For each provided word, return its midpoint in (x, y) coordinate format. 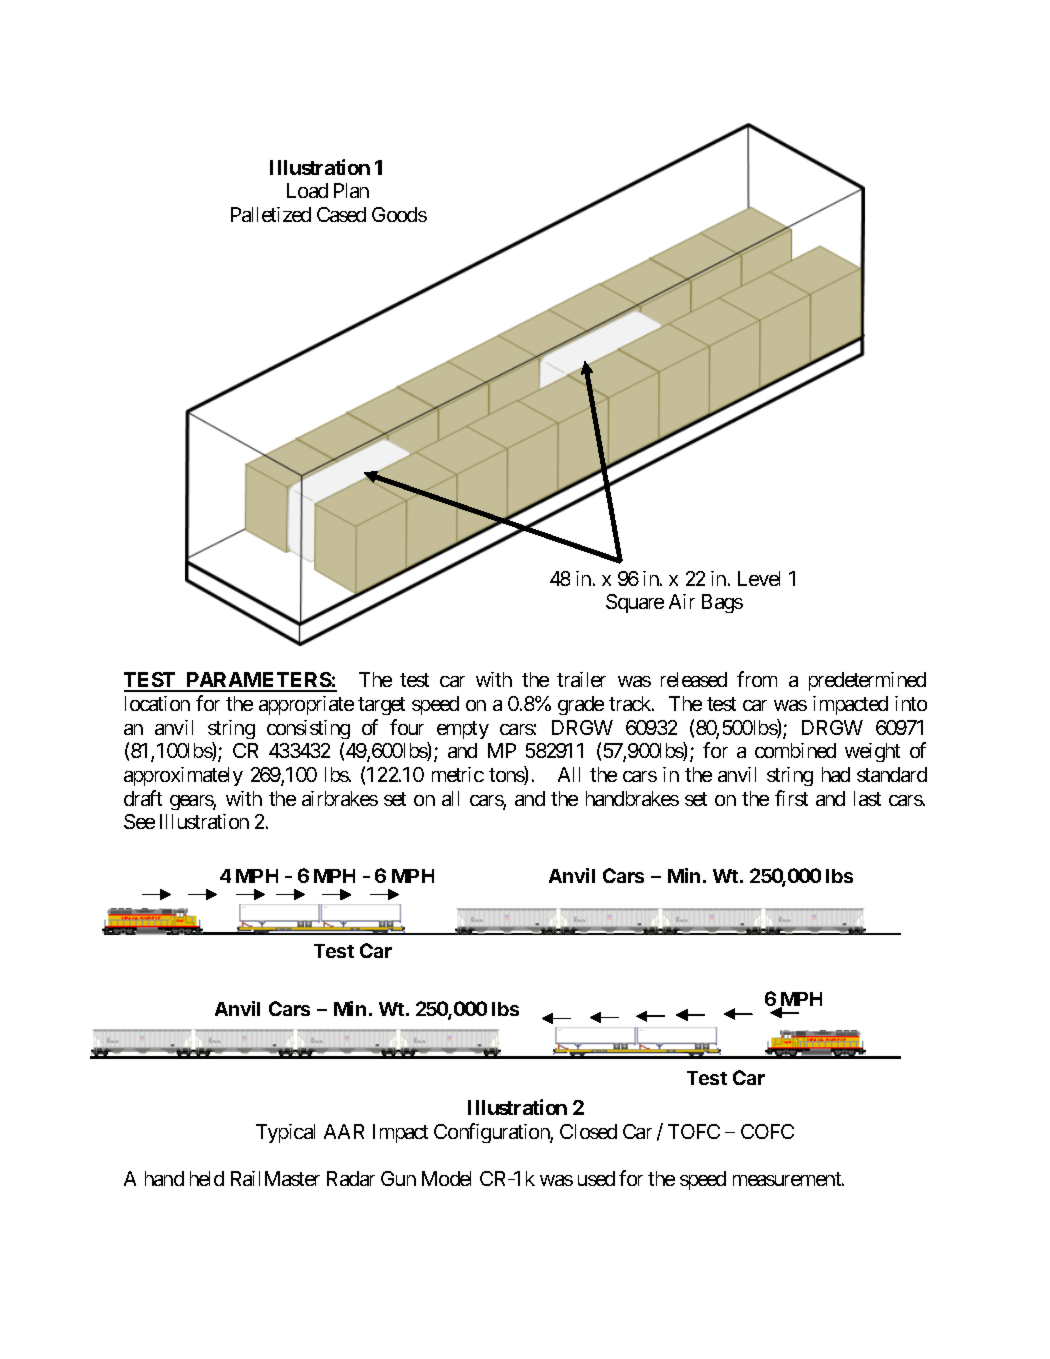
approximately (183, 776)
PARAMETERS (258, 681)
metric (458, 774)
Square (635, 603)
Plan (351, 190)
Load (307, 190)
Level (759, 578)
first (791, 798)
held (207, 1178)
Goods (399, 214)
